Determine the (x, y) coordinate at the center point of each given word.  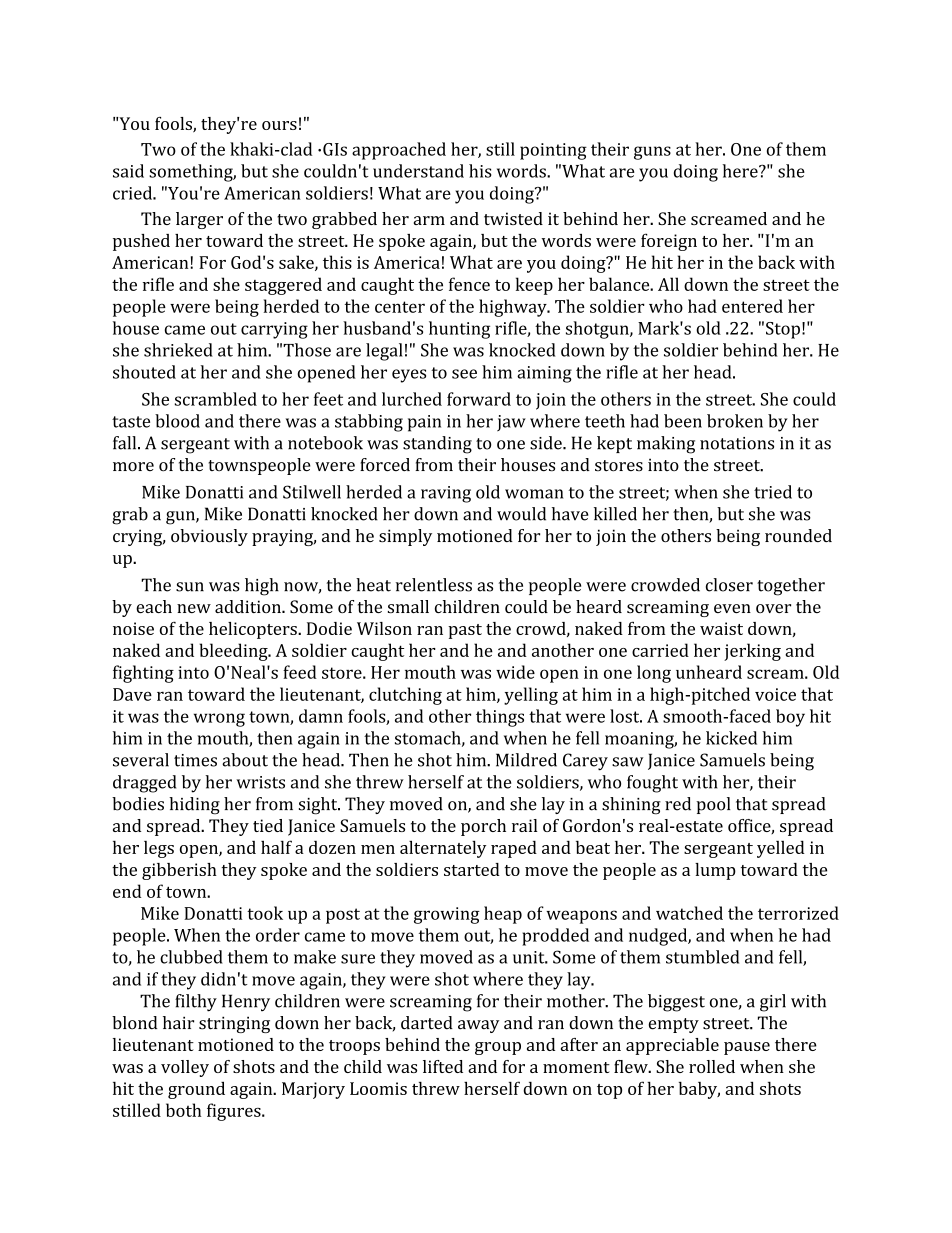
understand (418, 171)
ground (196, 1090)
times (195, 760)
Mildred (526, 760)
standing (437, 445)
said (128, 171)
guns (652, 153)
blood (177, 421)
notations (737, 443)
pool (713, 805)
